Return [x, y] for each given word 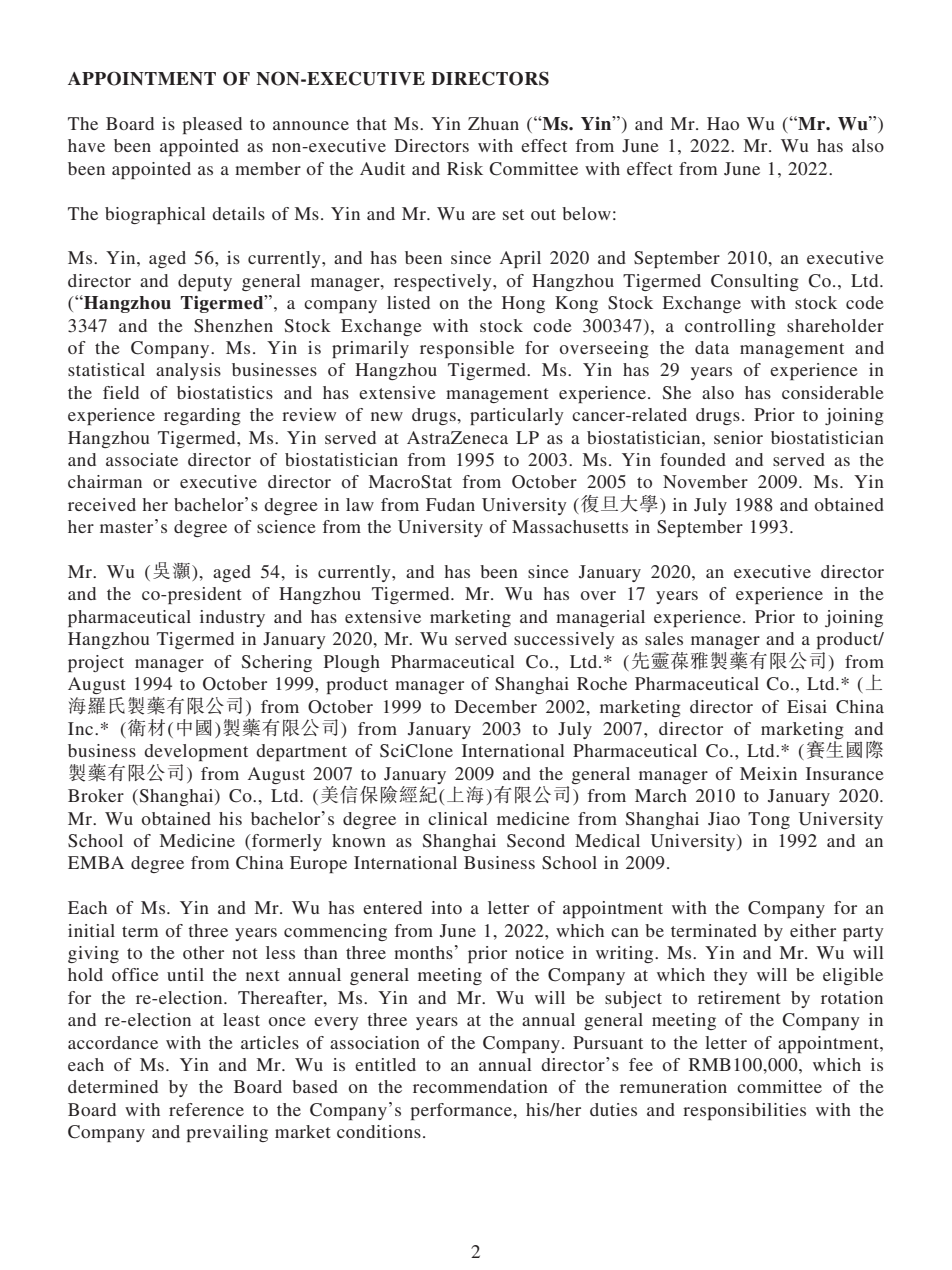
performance [462, 1111]
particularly [517, 416]
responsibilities [744, 1111]
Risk [465, 168]
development [196, 752]
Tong [769, 820]
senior [738, 437]
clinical [458, 818]
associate [142, 459]
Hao [723, 123]
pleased [212, 125]
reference [206, 1109]
